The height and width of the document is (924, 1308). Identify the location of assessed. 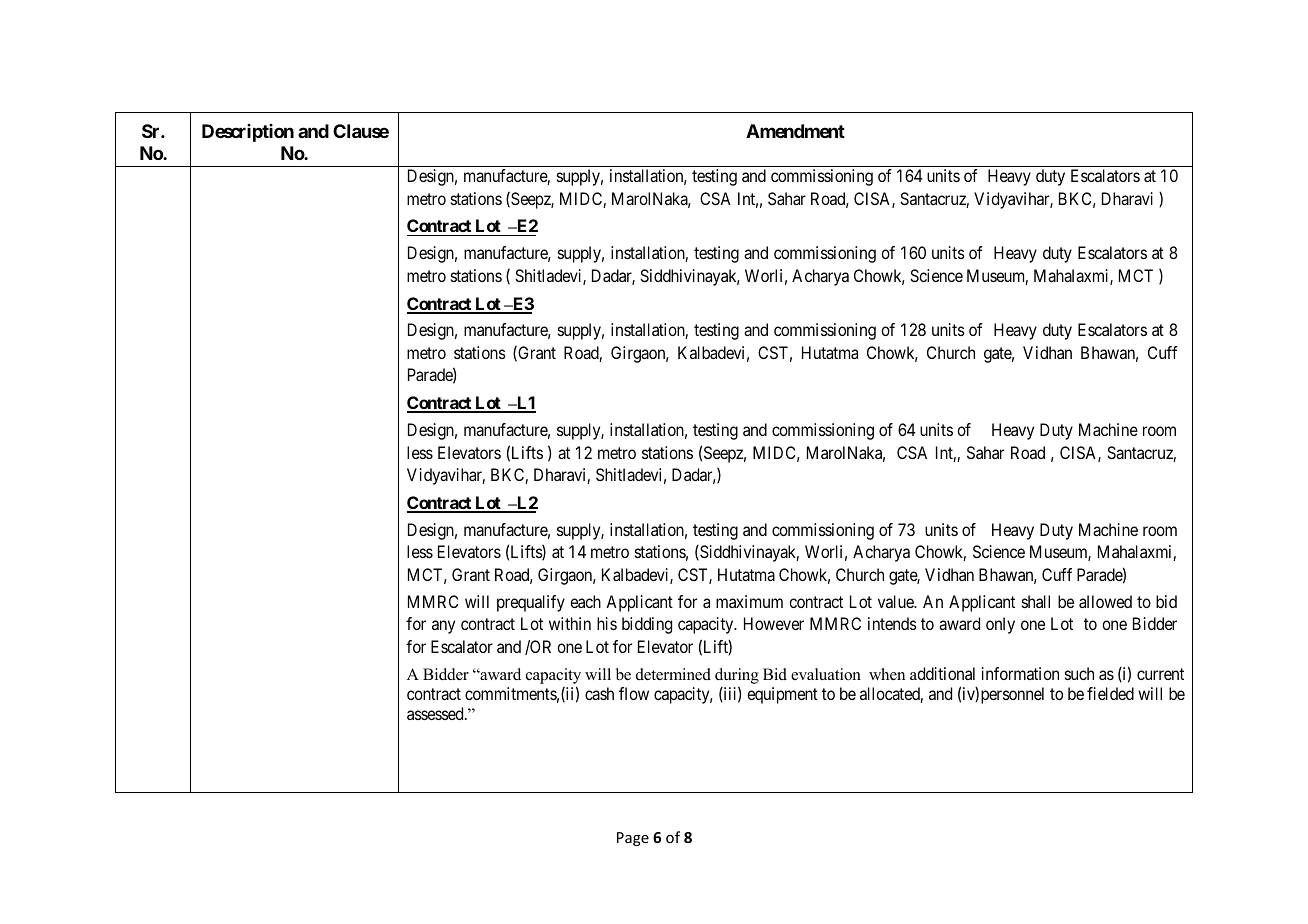
(436, 713).
